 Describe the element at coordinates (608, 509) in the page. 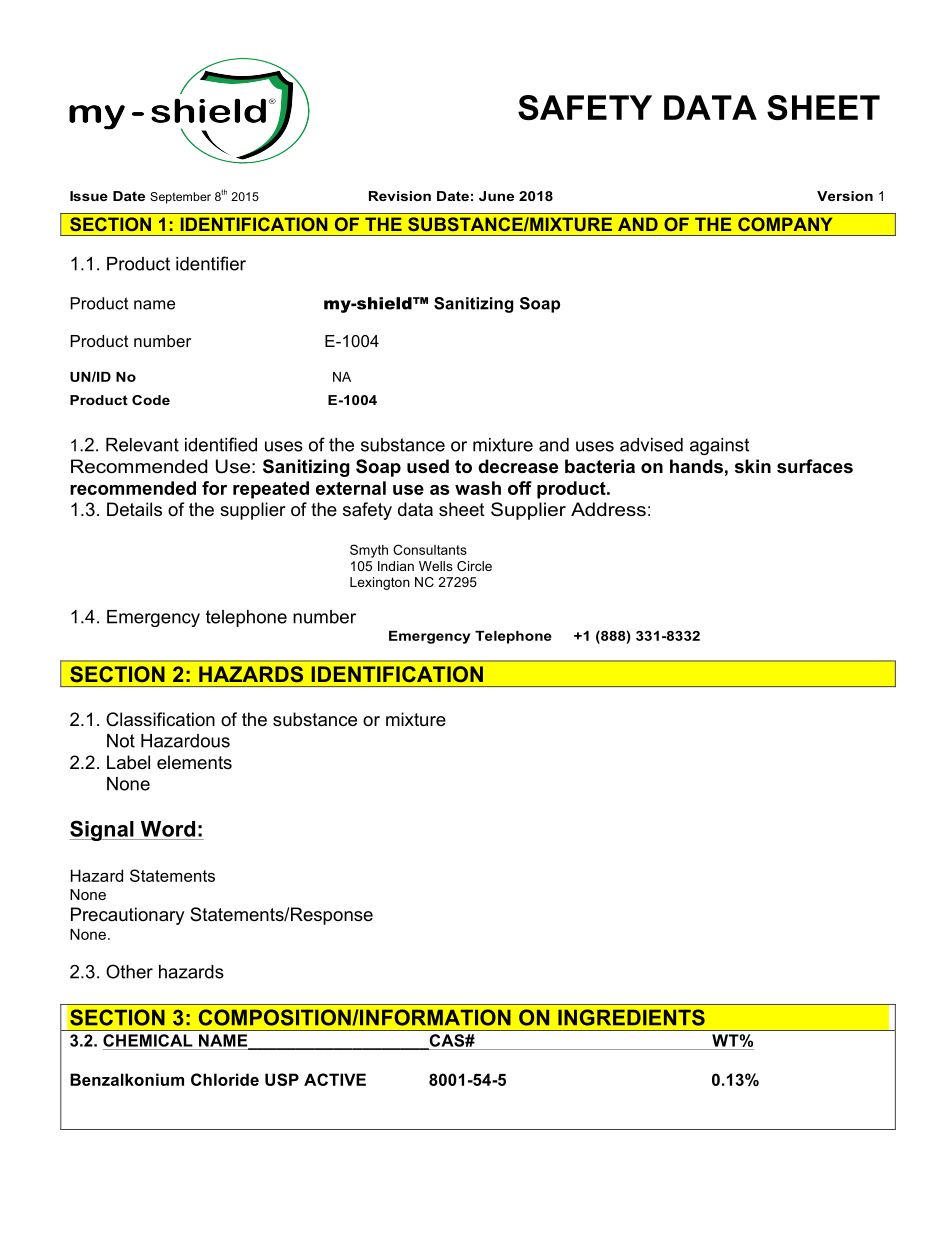

I see `Address` at that location.
